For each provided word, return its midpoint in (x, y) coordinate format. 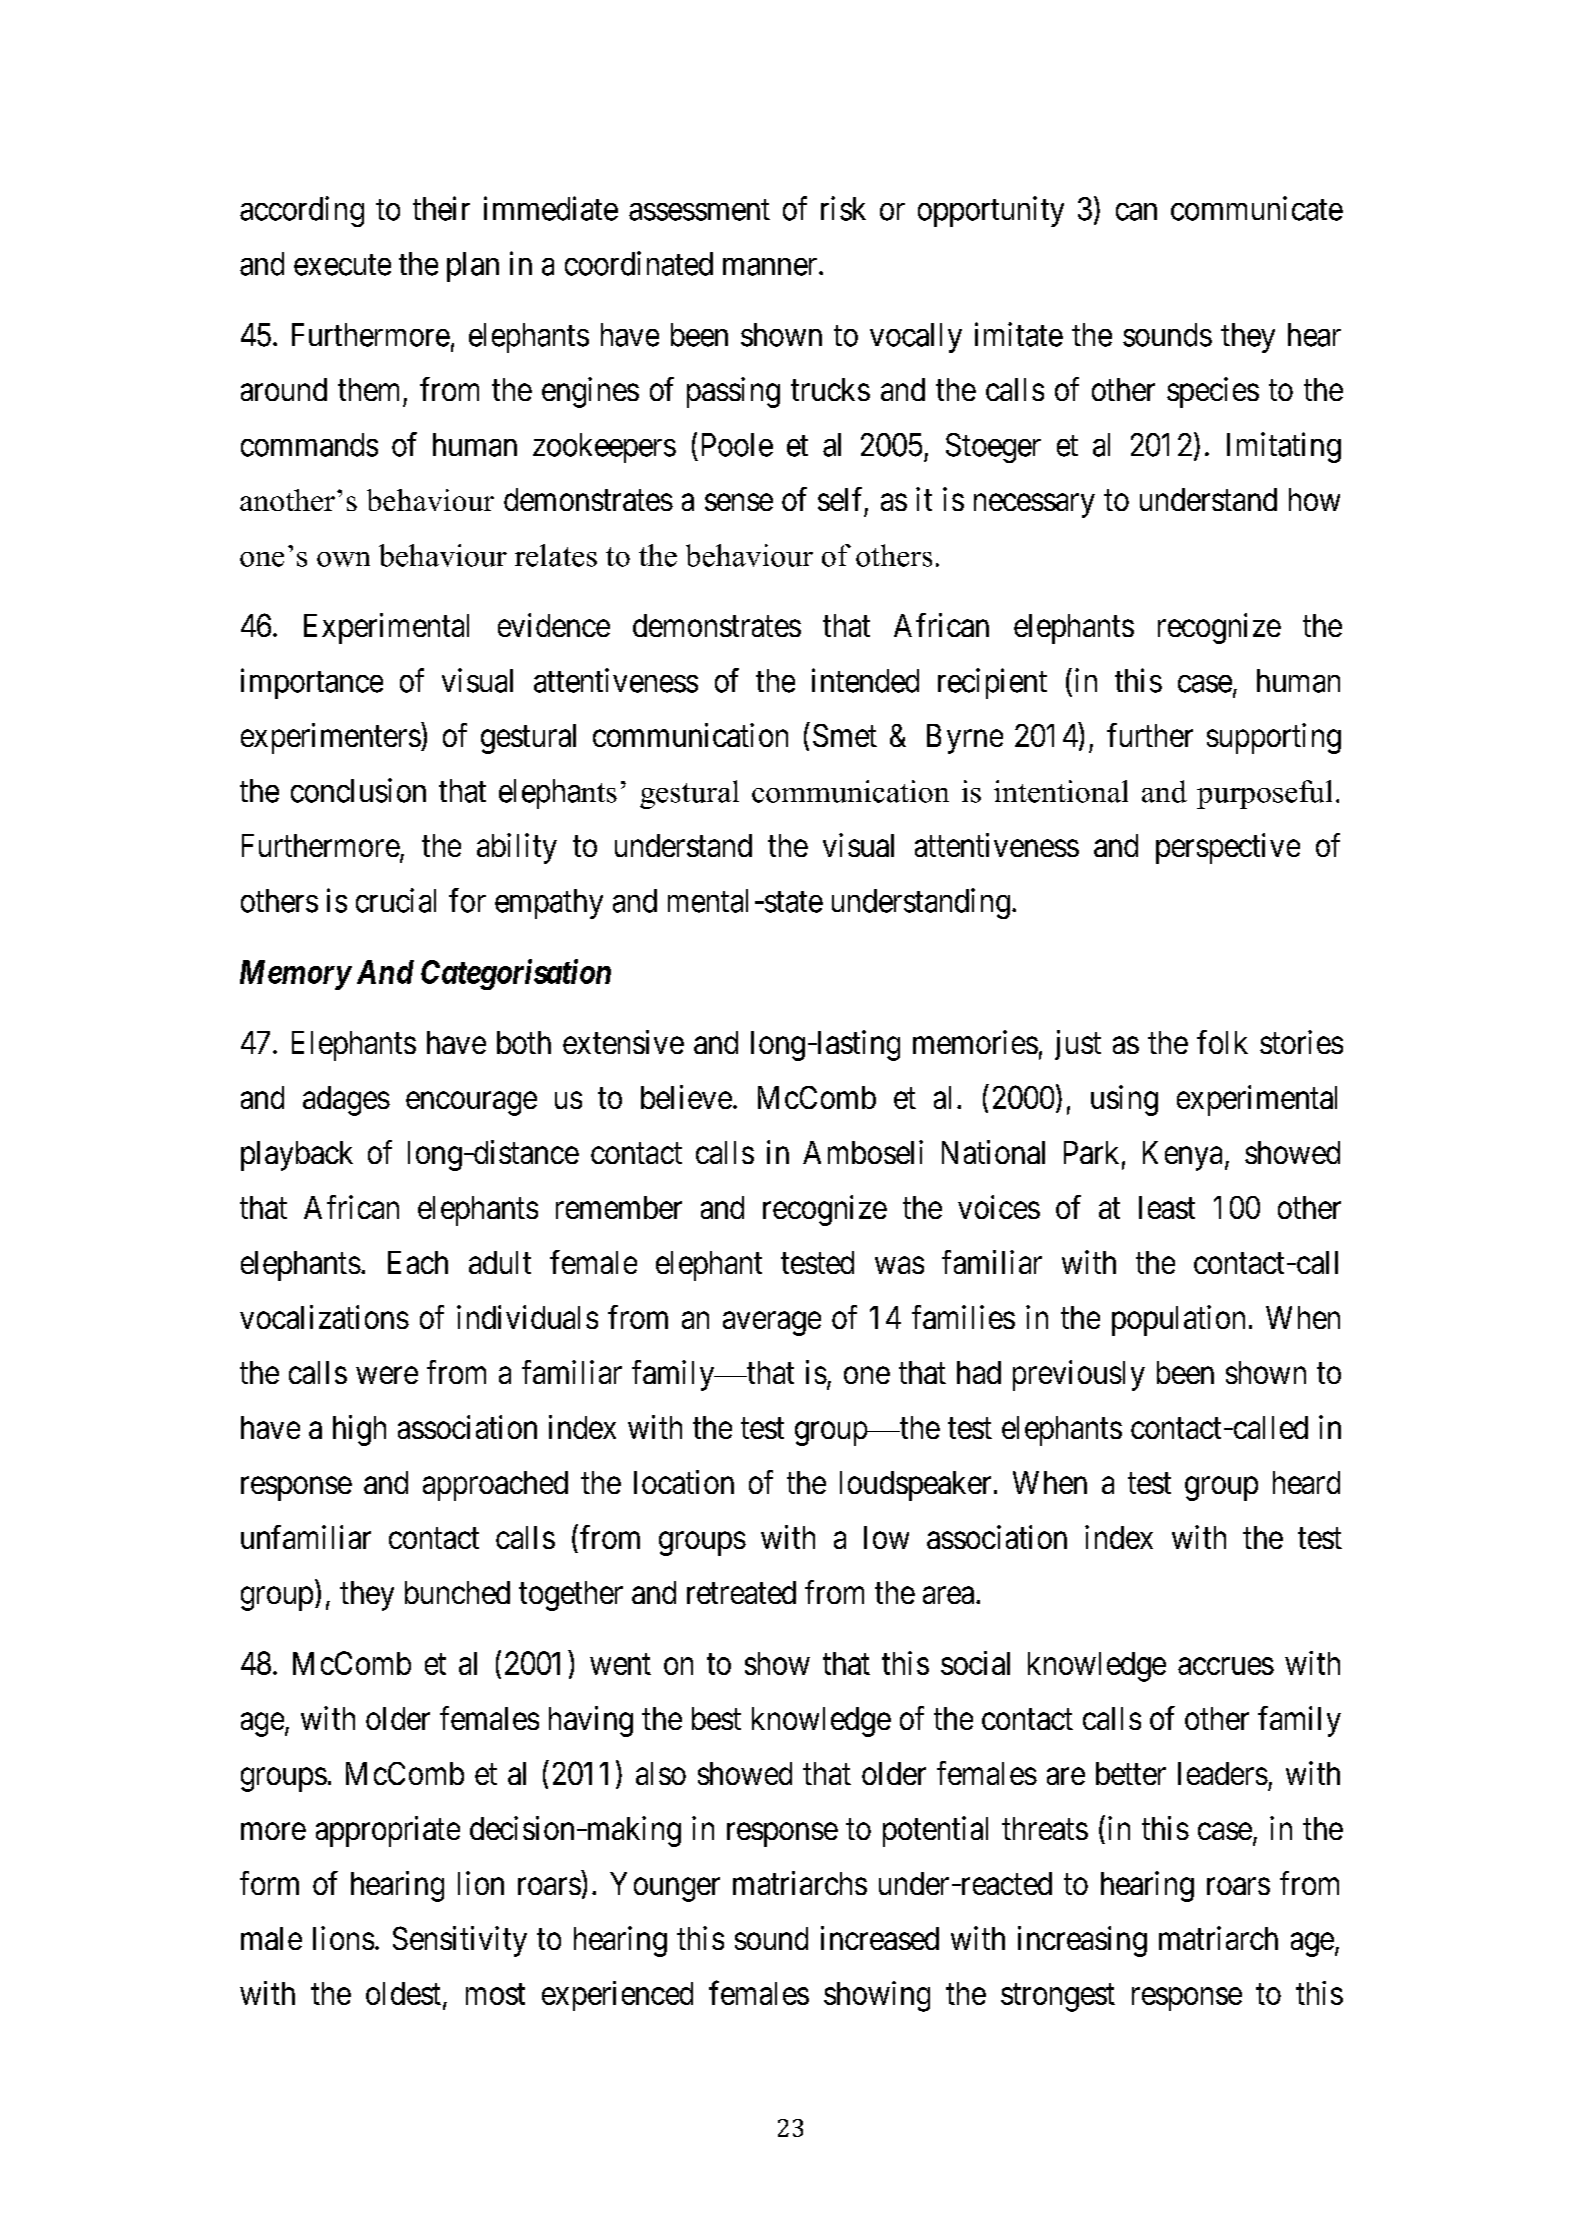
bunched (457, 1592)
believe (686, 1097)
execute (342, 265)
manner (771, 267)
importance (312, 683)
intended (865, 680)
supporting (1274, 738)
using (1124, 1100)
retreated (741, 1592)
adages (346, 1101)
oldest (403, 1993)
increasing (1082, 1941)
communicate (1257, 208)
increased (880, 1938)
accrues (1226, 1666)
